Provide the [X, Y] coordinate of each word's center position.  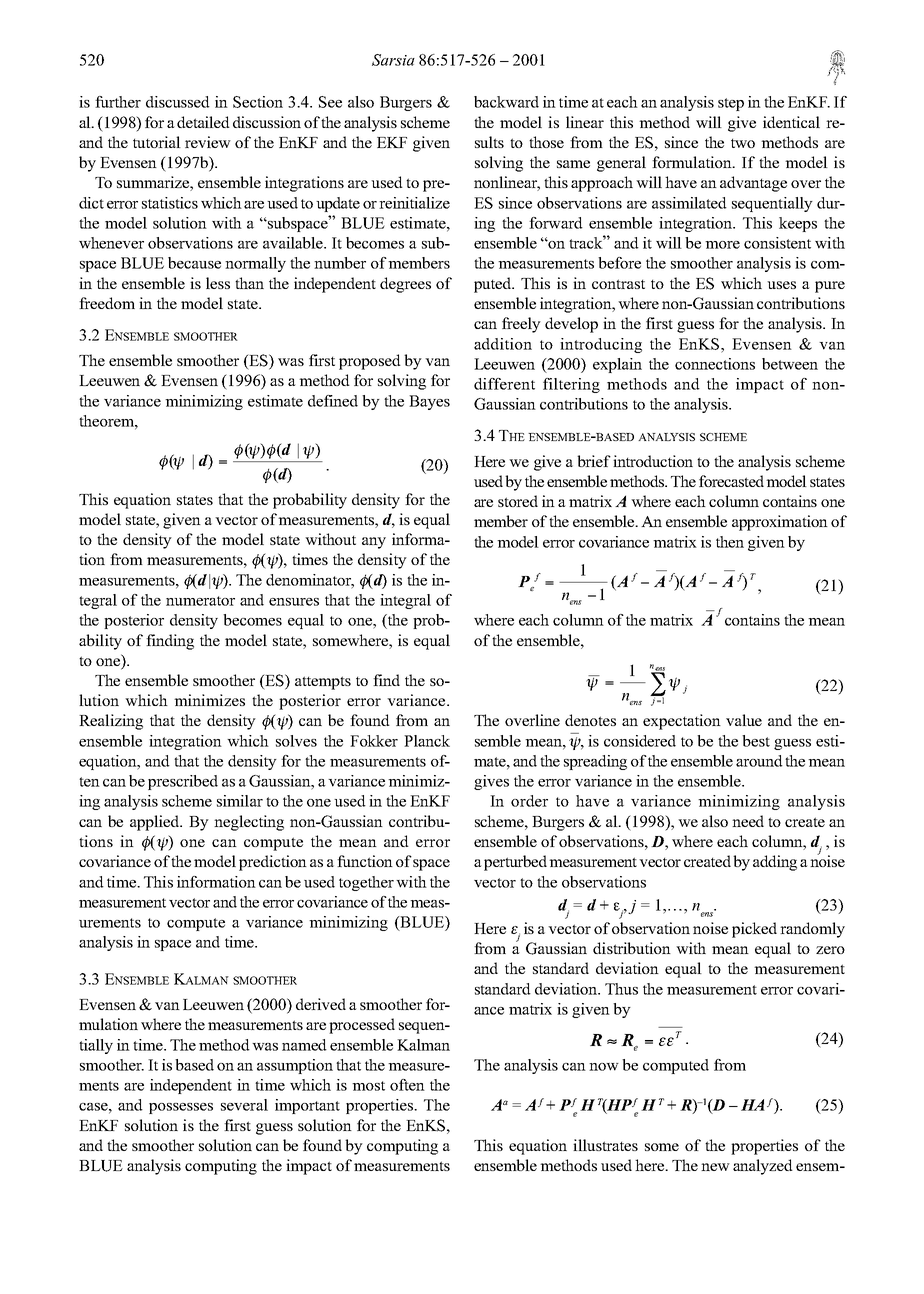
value [744, 720]
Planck [427, 741]
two [743, 143]
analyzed [763, 1167]
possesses [181, 1108]
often [407, 1085]
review [208, 142]
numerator [200, 601]
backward [506, 102]
